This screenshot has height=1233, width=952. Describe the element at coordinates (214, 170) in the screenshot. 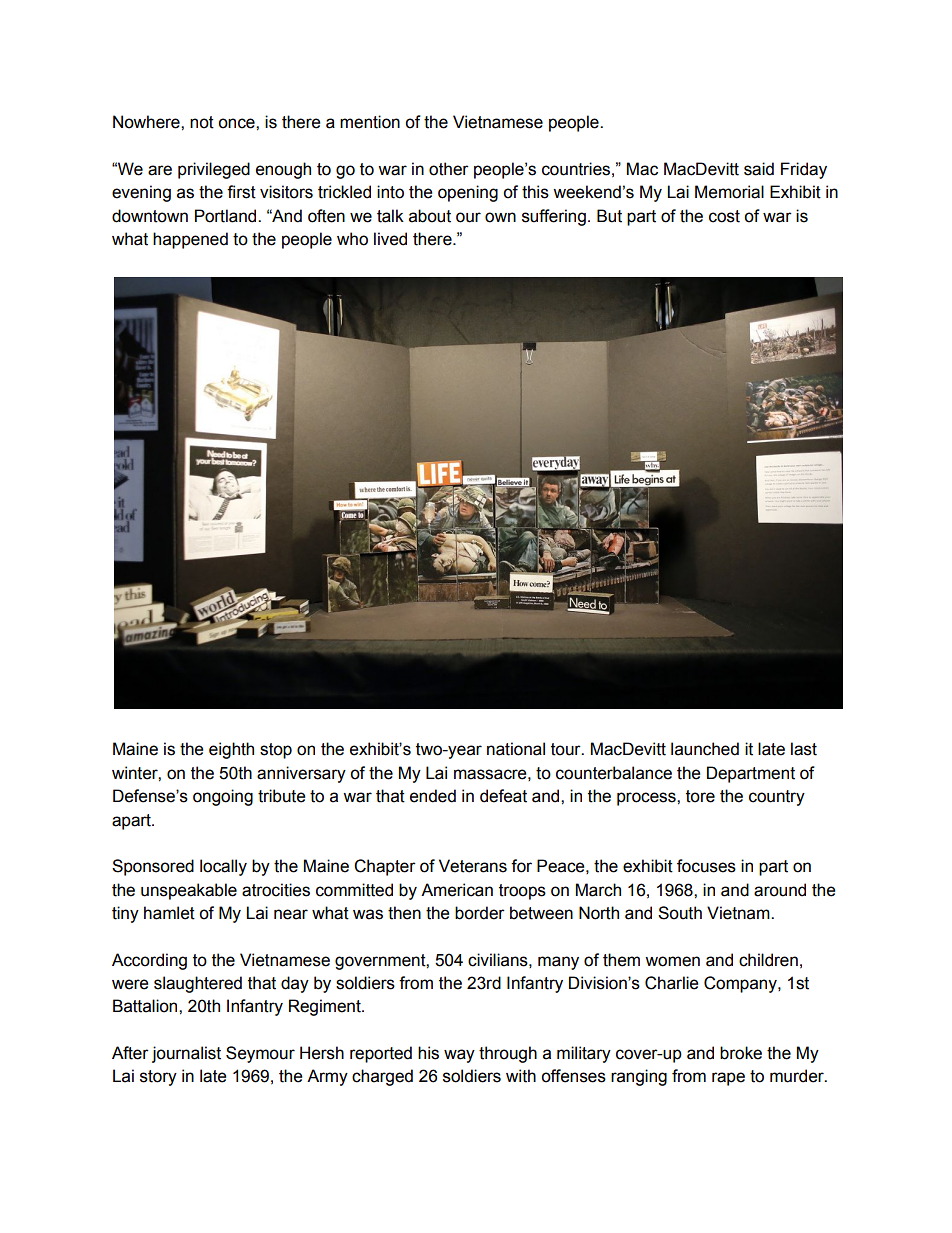

I see `privileged` at that location.
